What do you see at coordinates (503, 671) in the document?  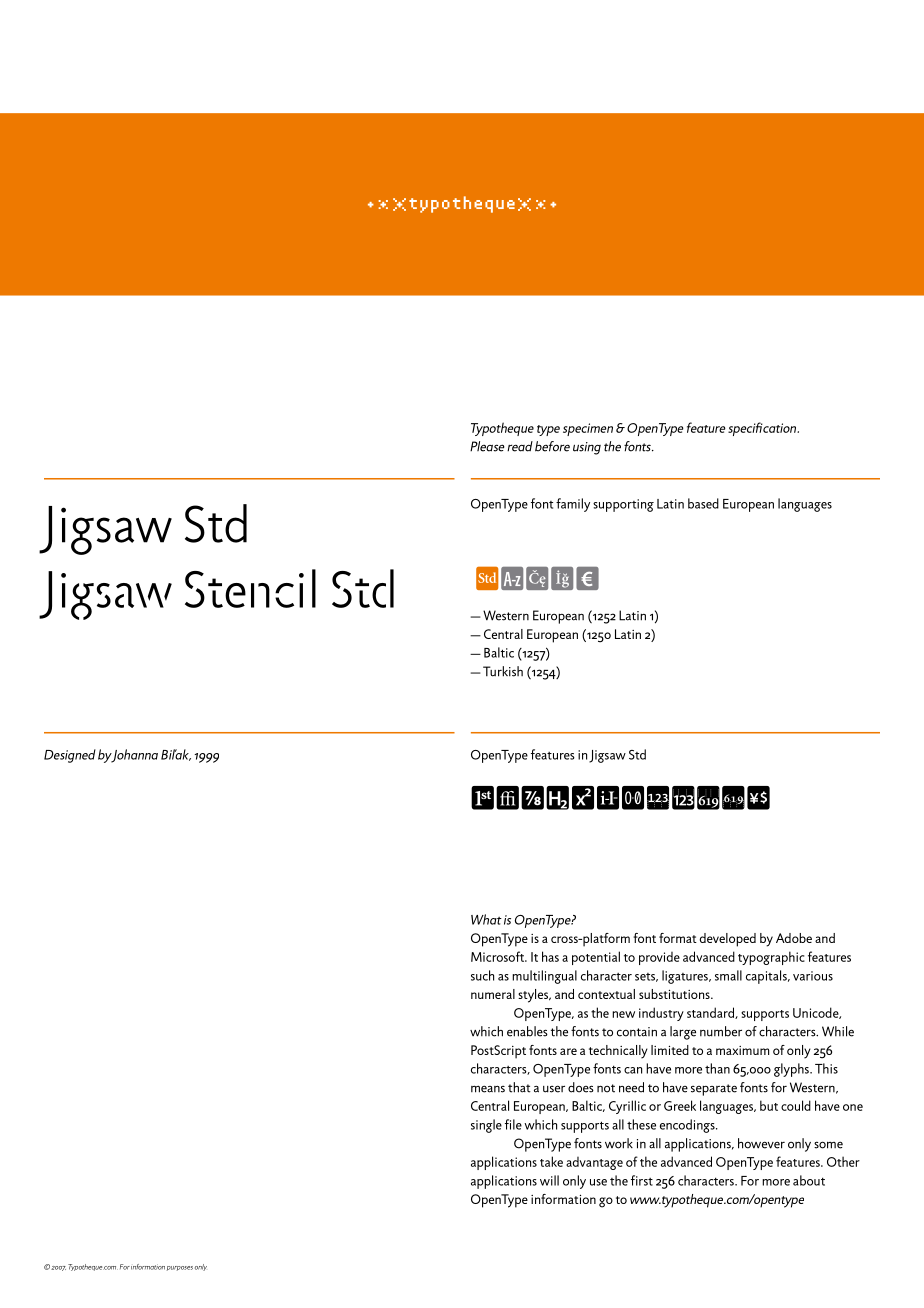 I see `Turkish` at bounding box center [503, 671].
